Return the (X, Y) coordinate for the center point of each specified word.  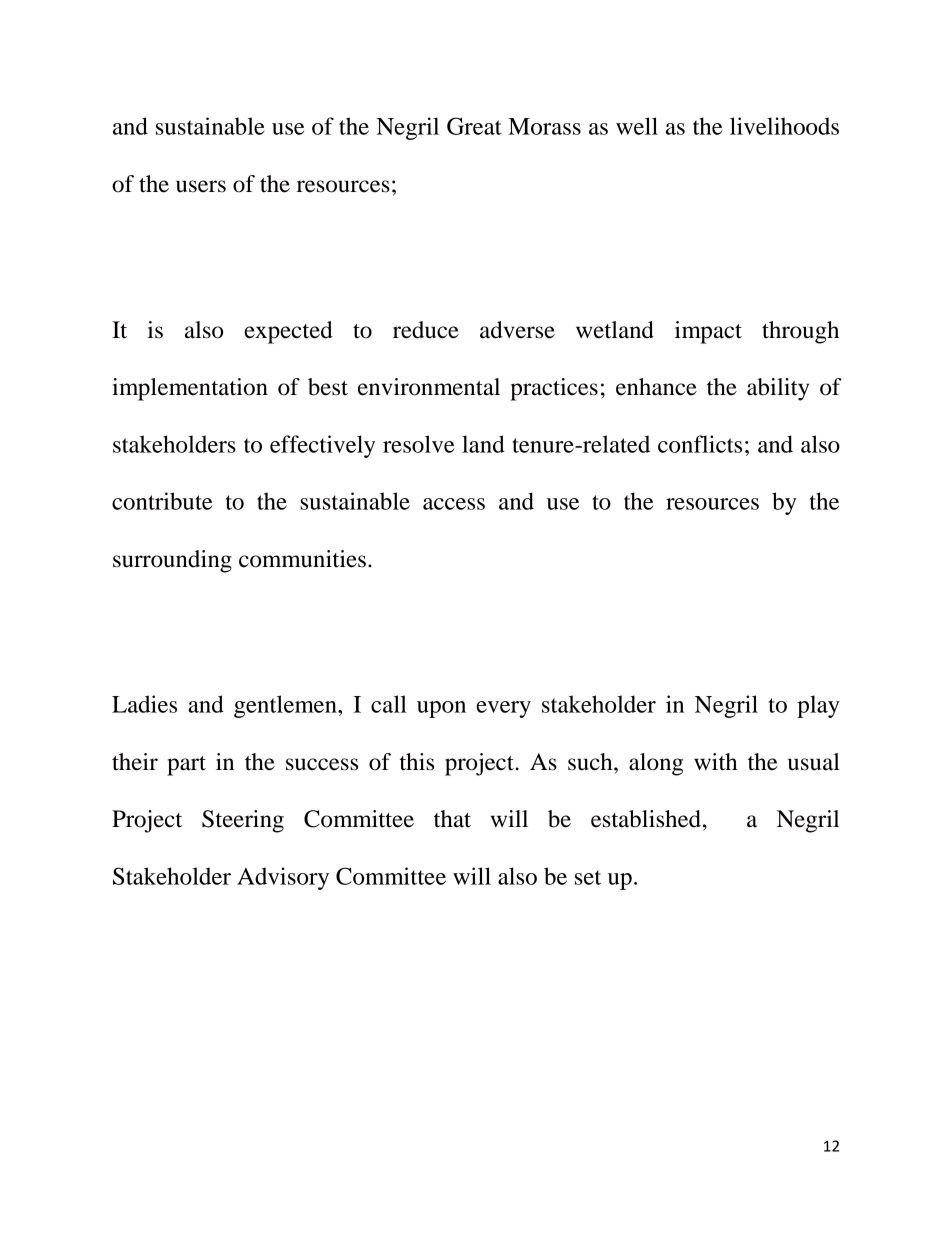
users (201, 186)
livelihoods (784, 126)
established (646, 819)
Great (474, 126)
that (452, 819)
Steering (243, 821)
